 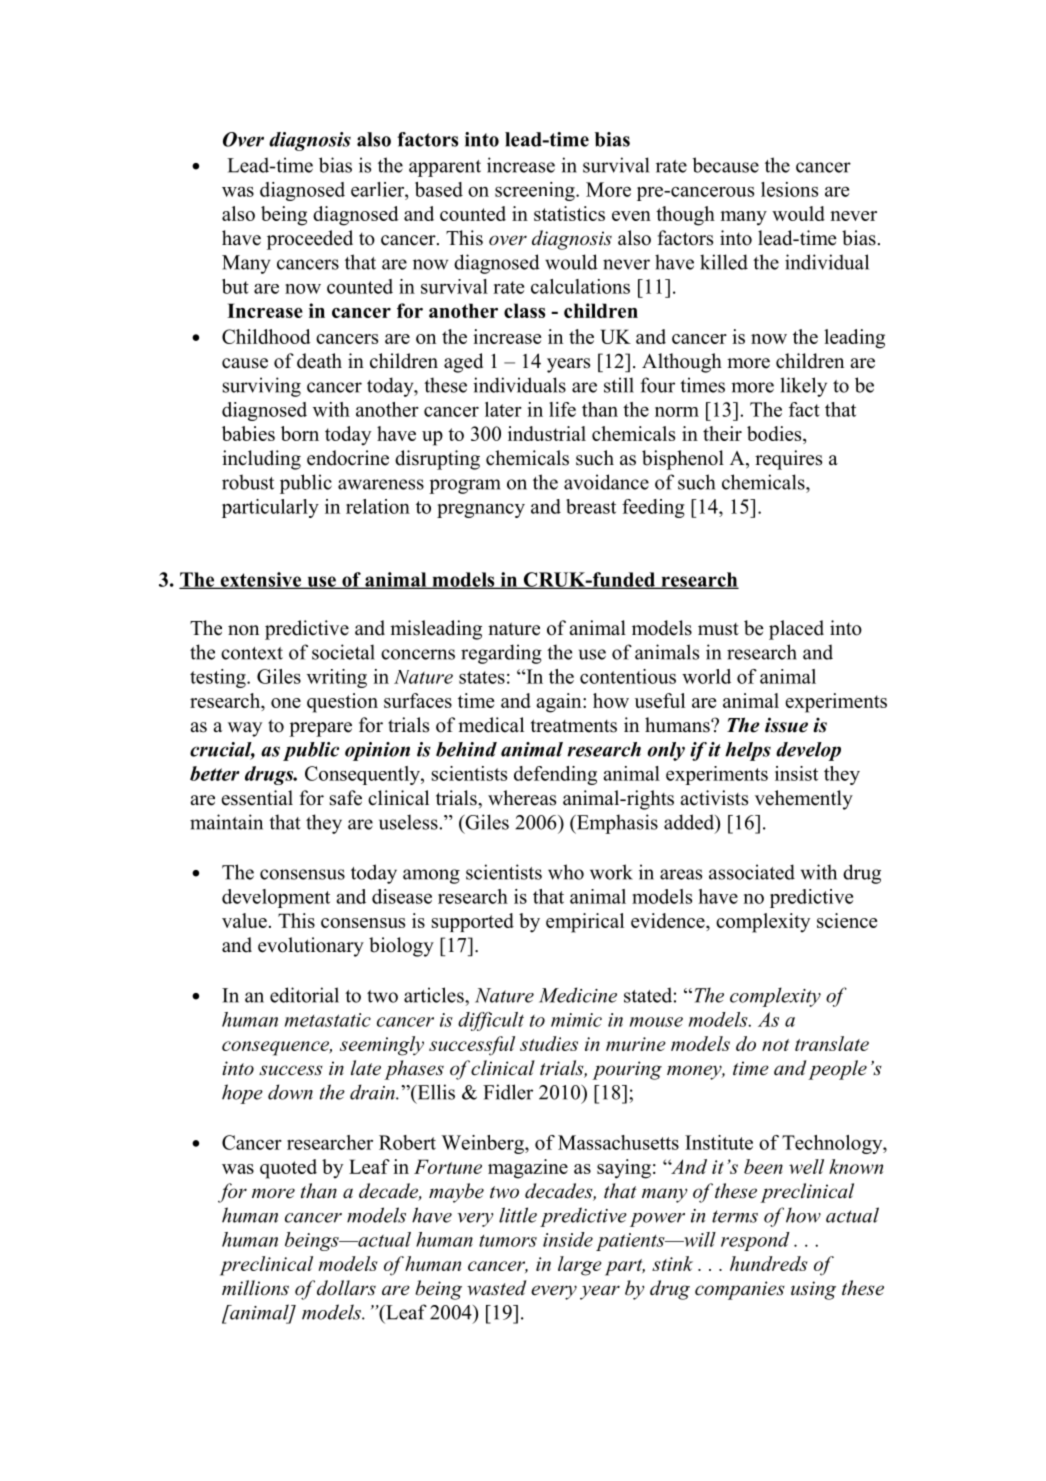 I want to click on prepare, so click(x=320, y=729).
